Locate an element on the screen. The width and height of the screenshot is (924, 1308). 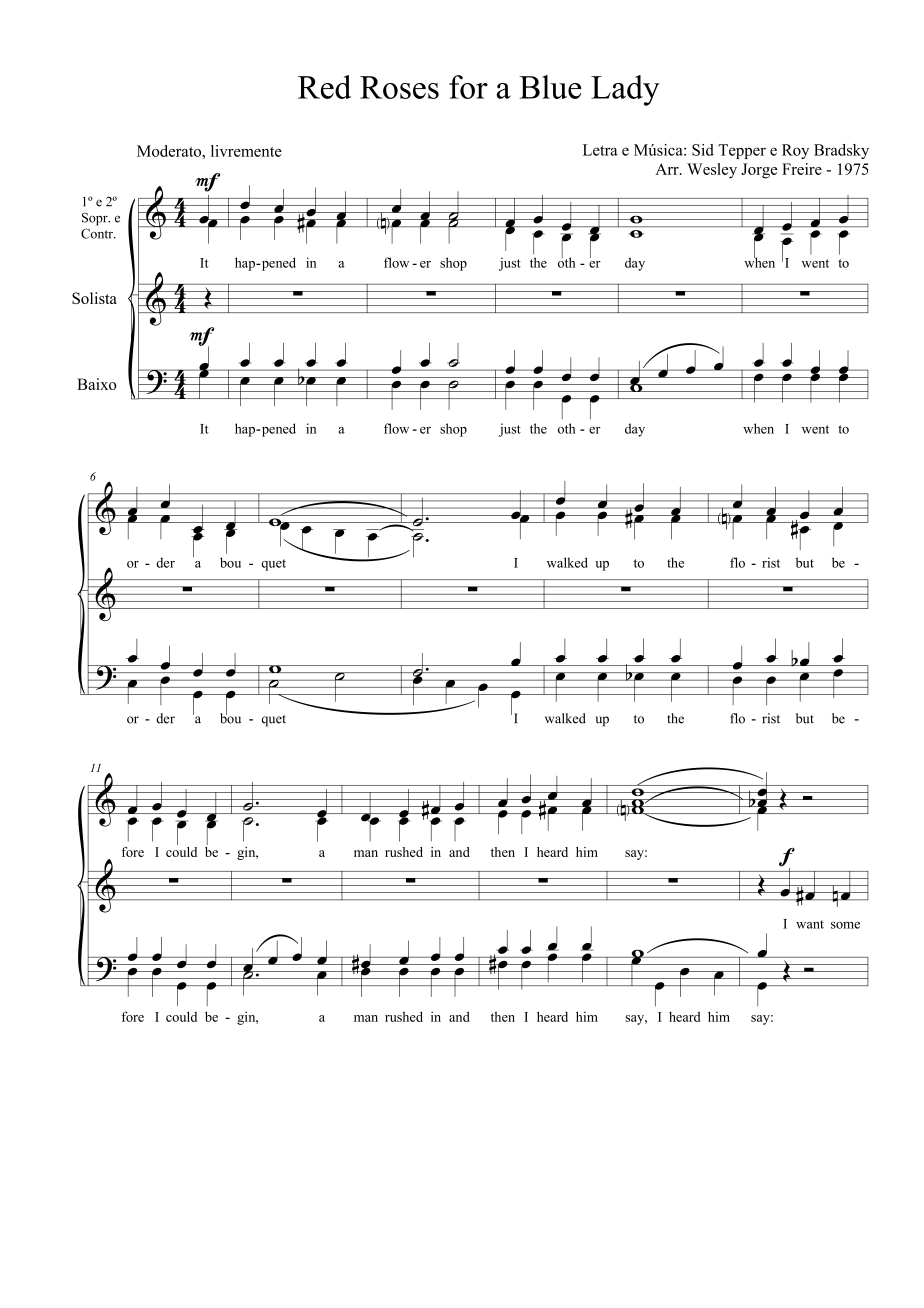
Jorge is located at coordinates (759, 171).
